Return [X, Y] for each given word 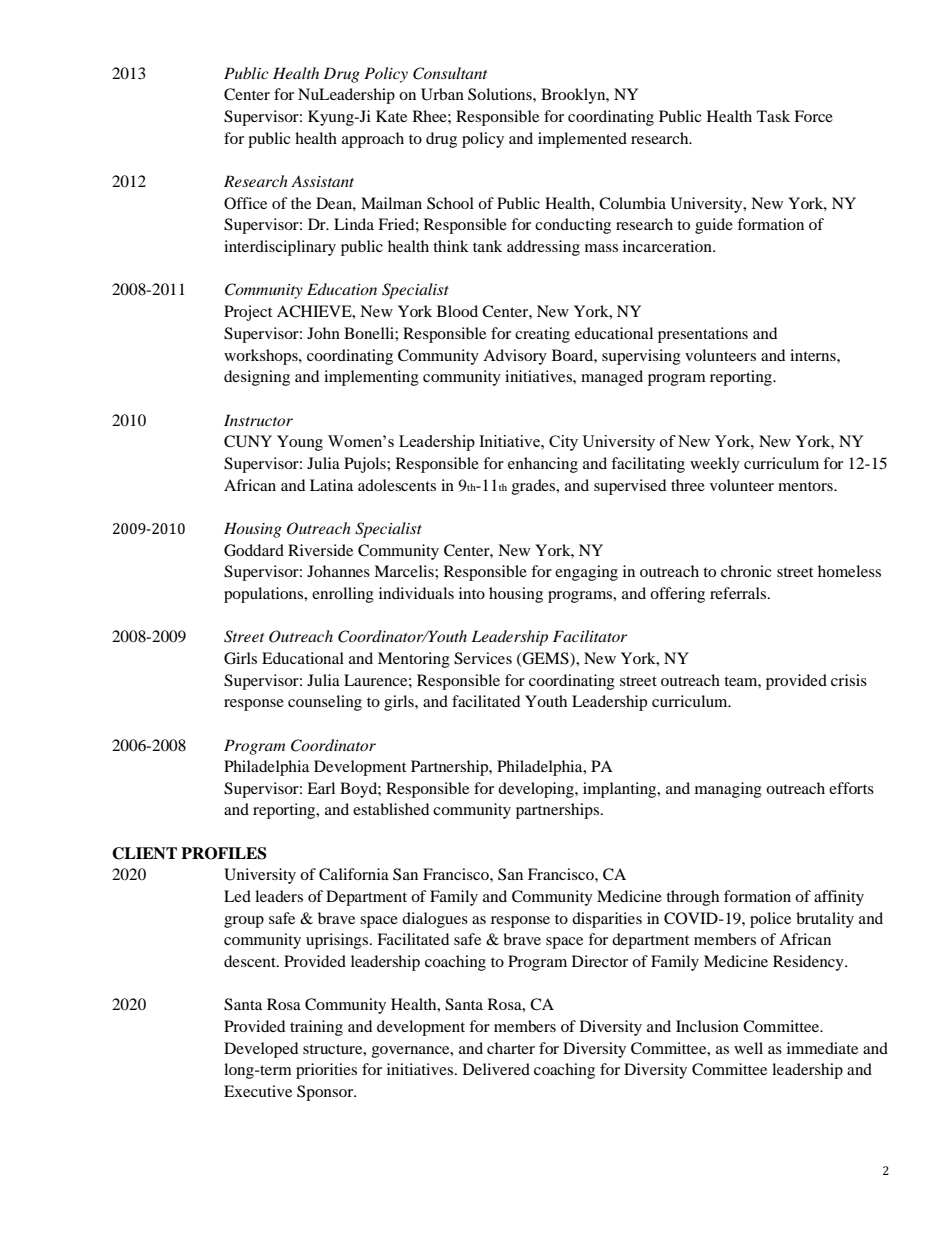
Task [773, 116]
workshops [262, 357]
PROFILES [224, 853]
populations [265, 595]
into [472, 593]
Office [245, 203]
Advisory [515, 357]
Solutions [501, 94]
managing [728, 790]
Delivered [496, 1069]
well [748, 1048]
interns [814, 355]
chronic [746, 571]
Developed [261, 1050]
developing [537, 790]
